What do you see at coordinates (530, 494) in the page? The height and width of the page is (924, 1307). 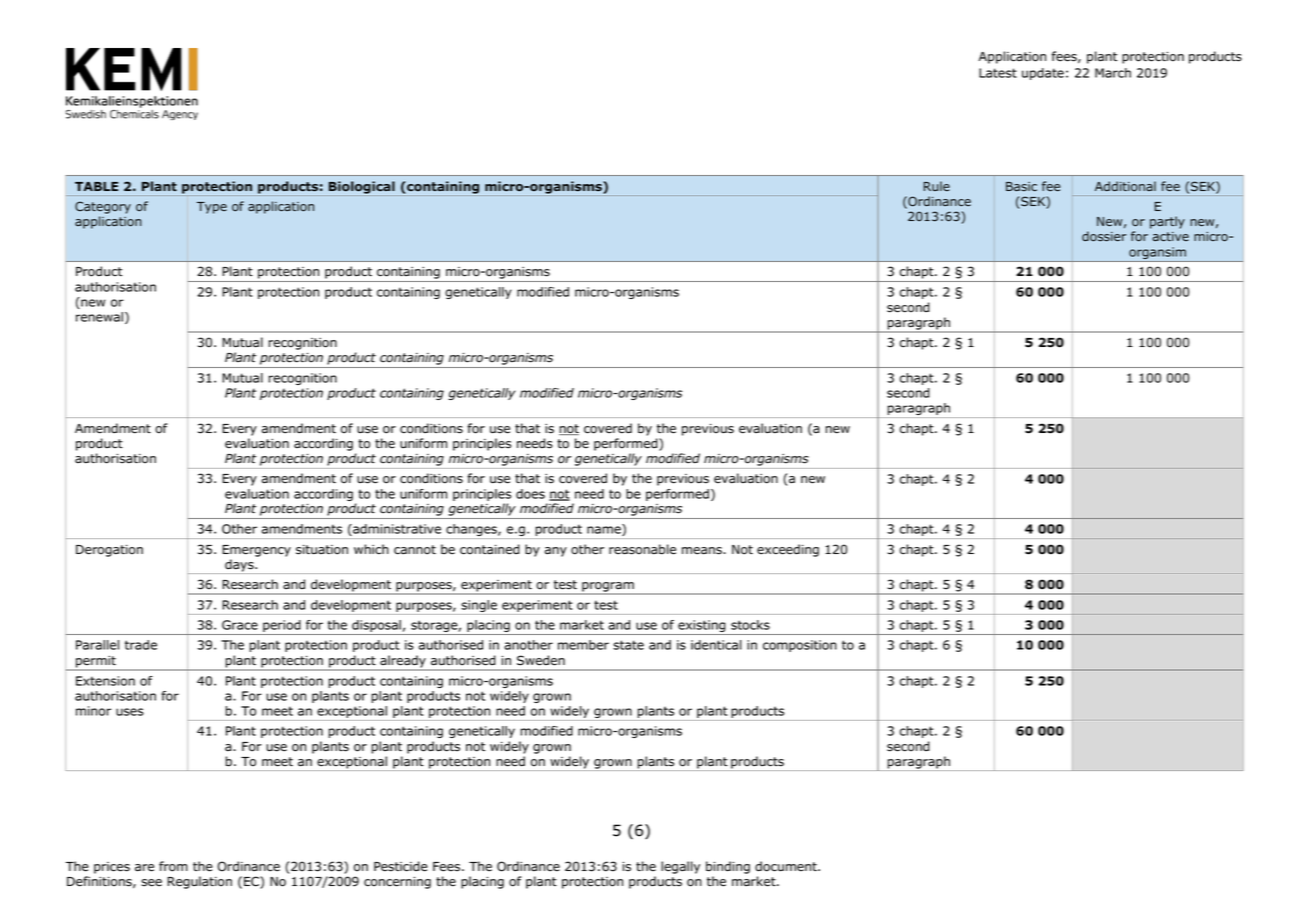 I see `does` at bounding box center [530, 494].
